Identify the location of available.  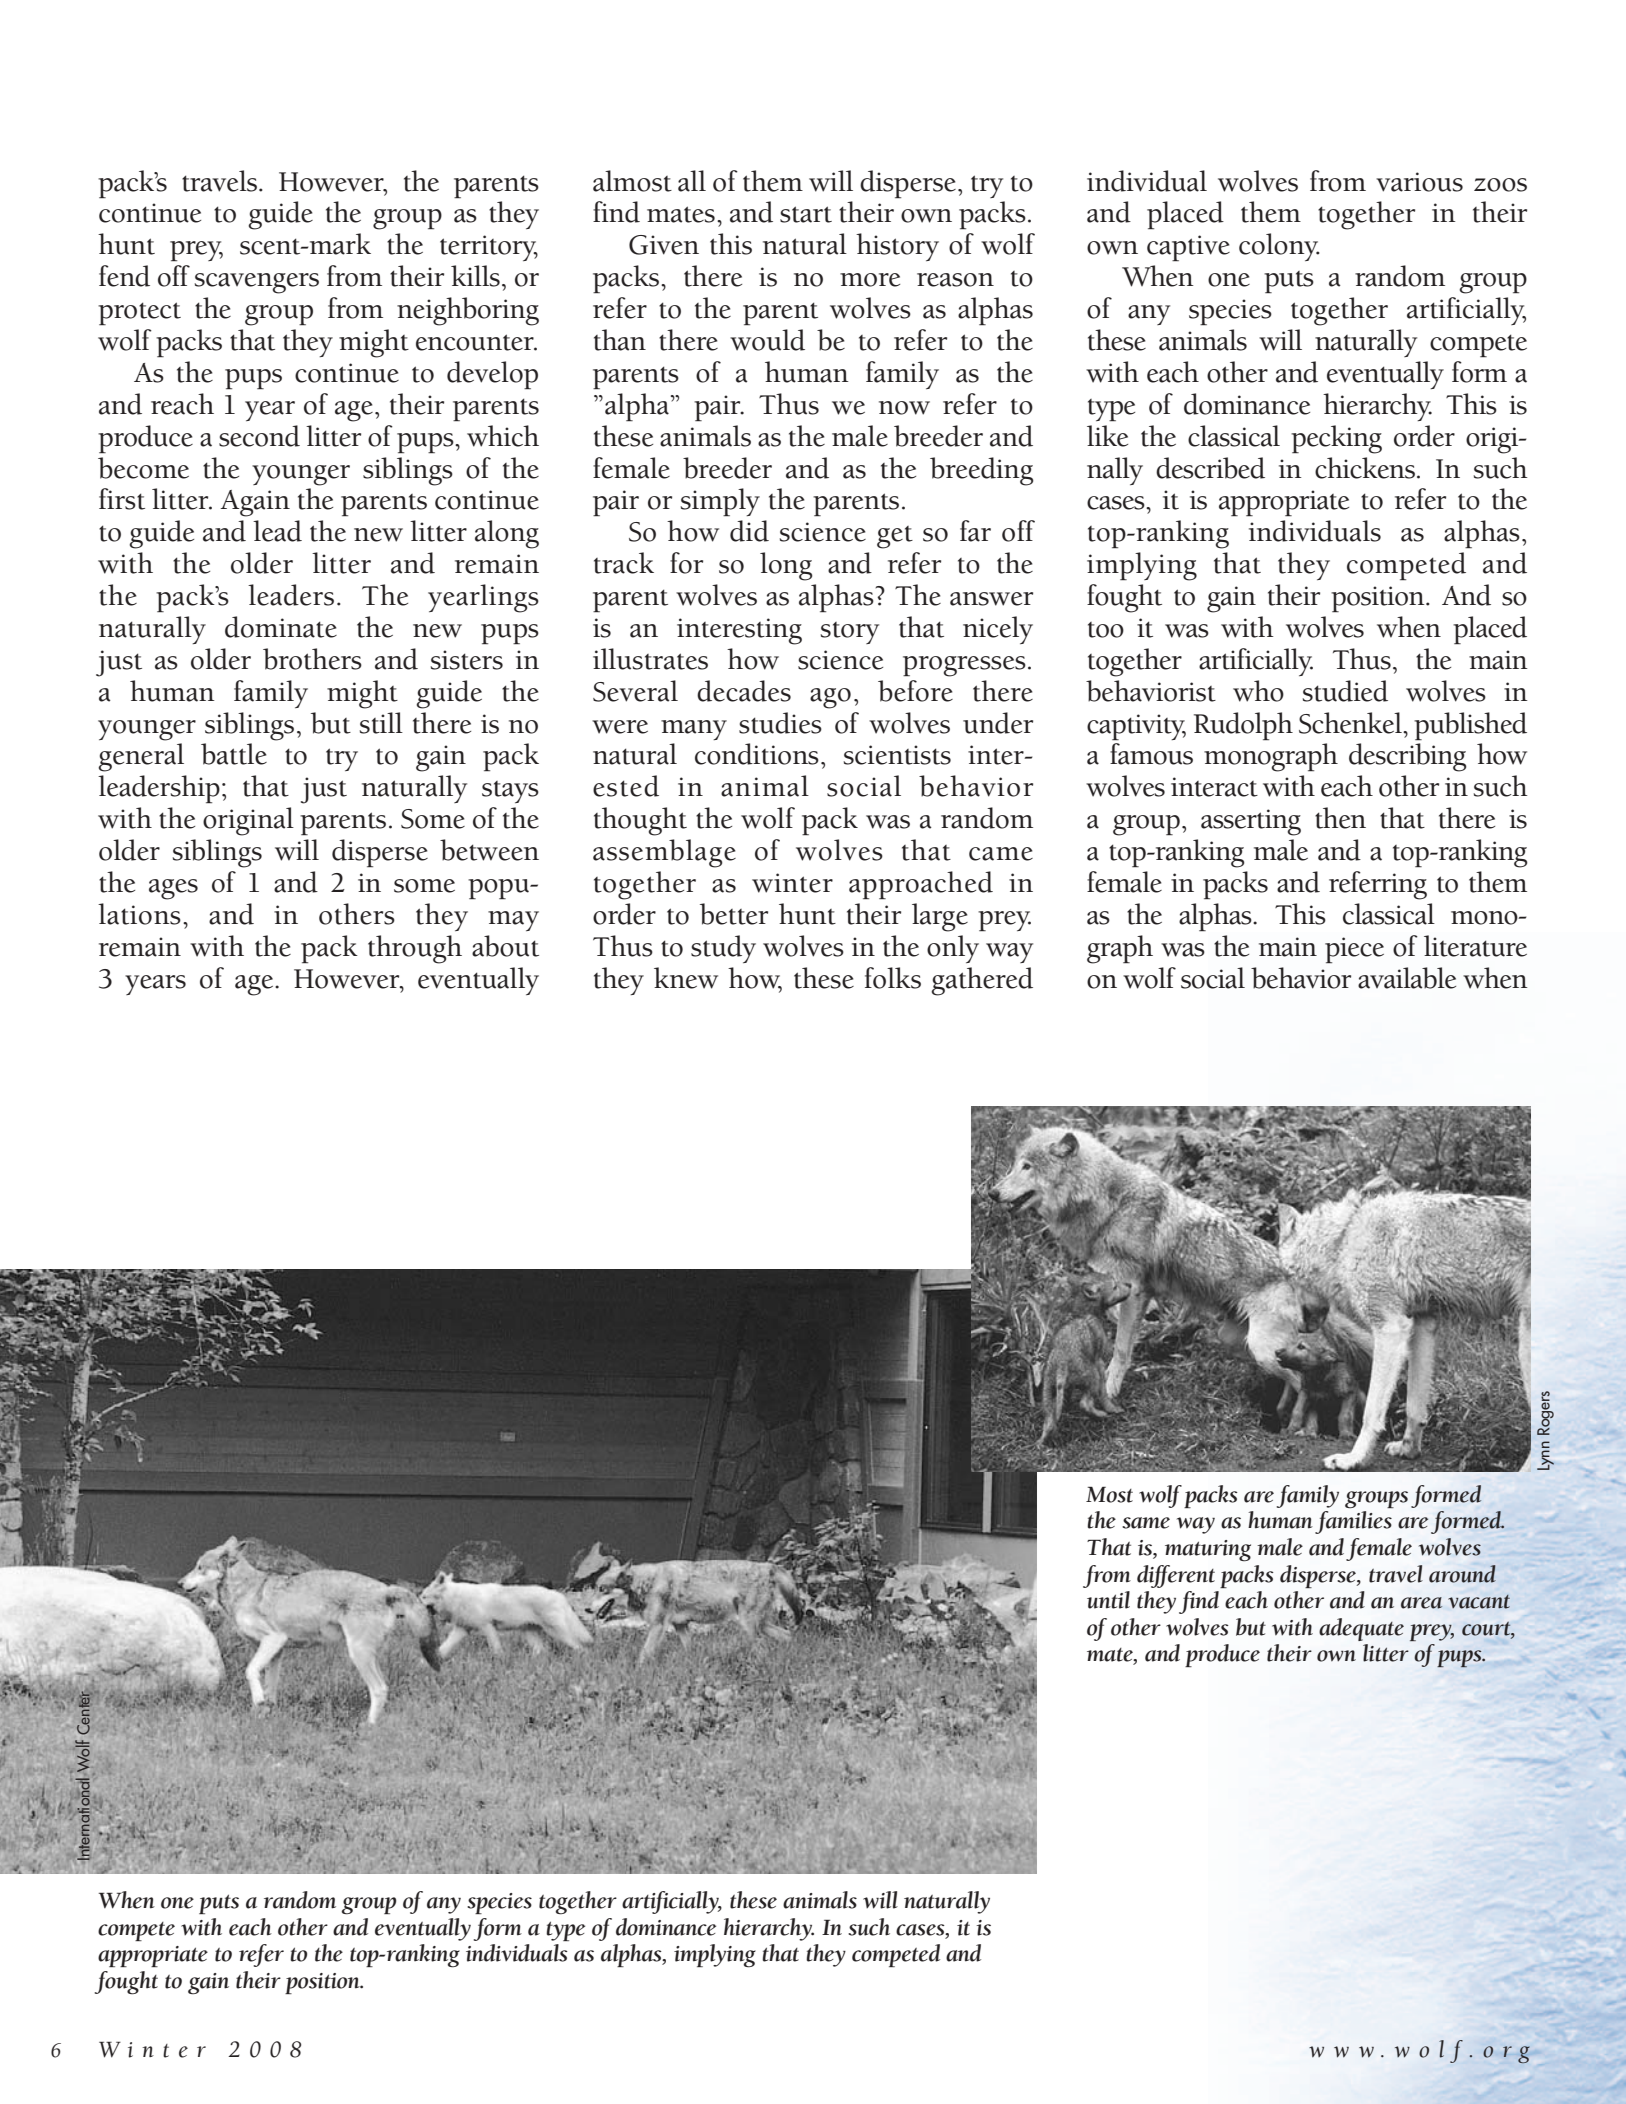
(1407, 978).
